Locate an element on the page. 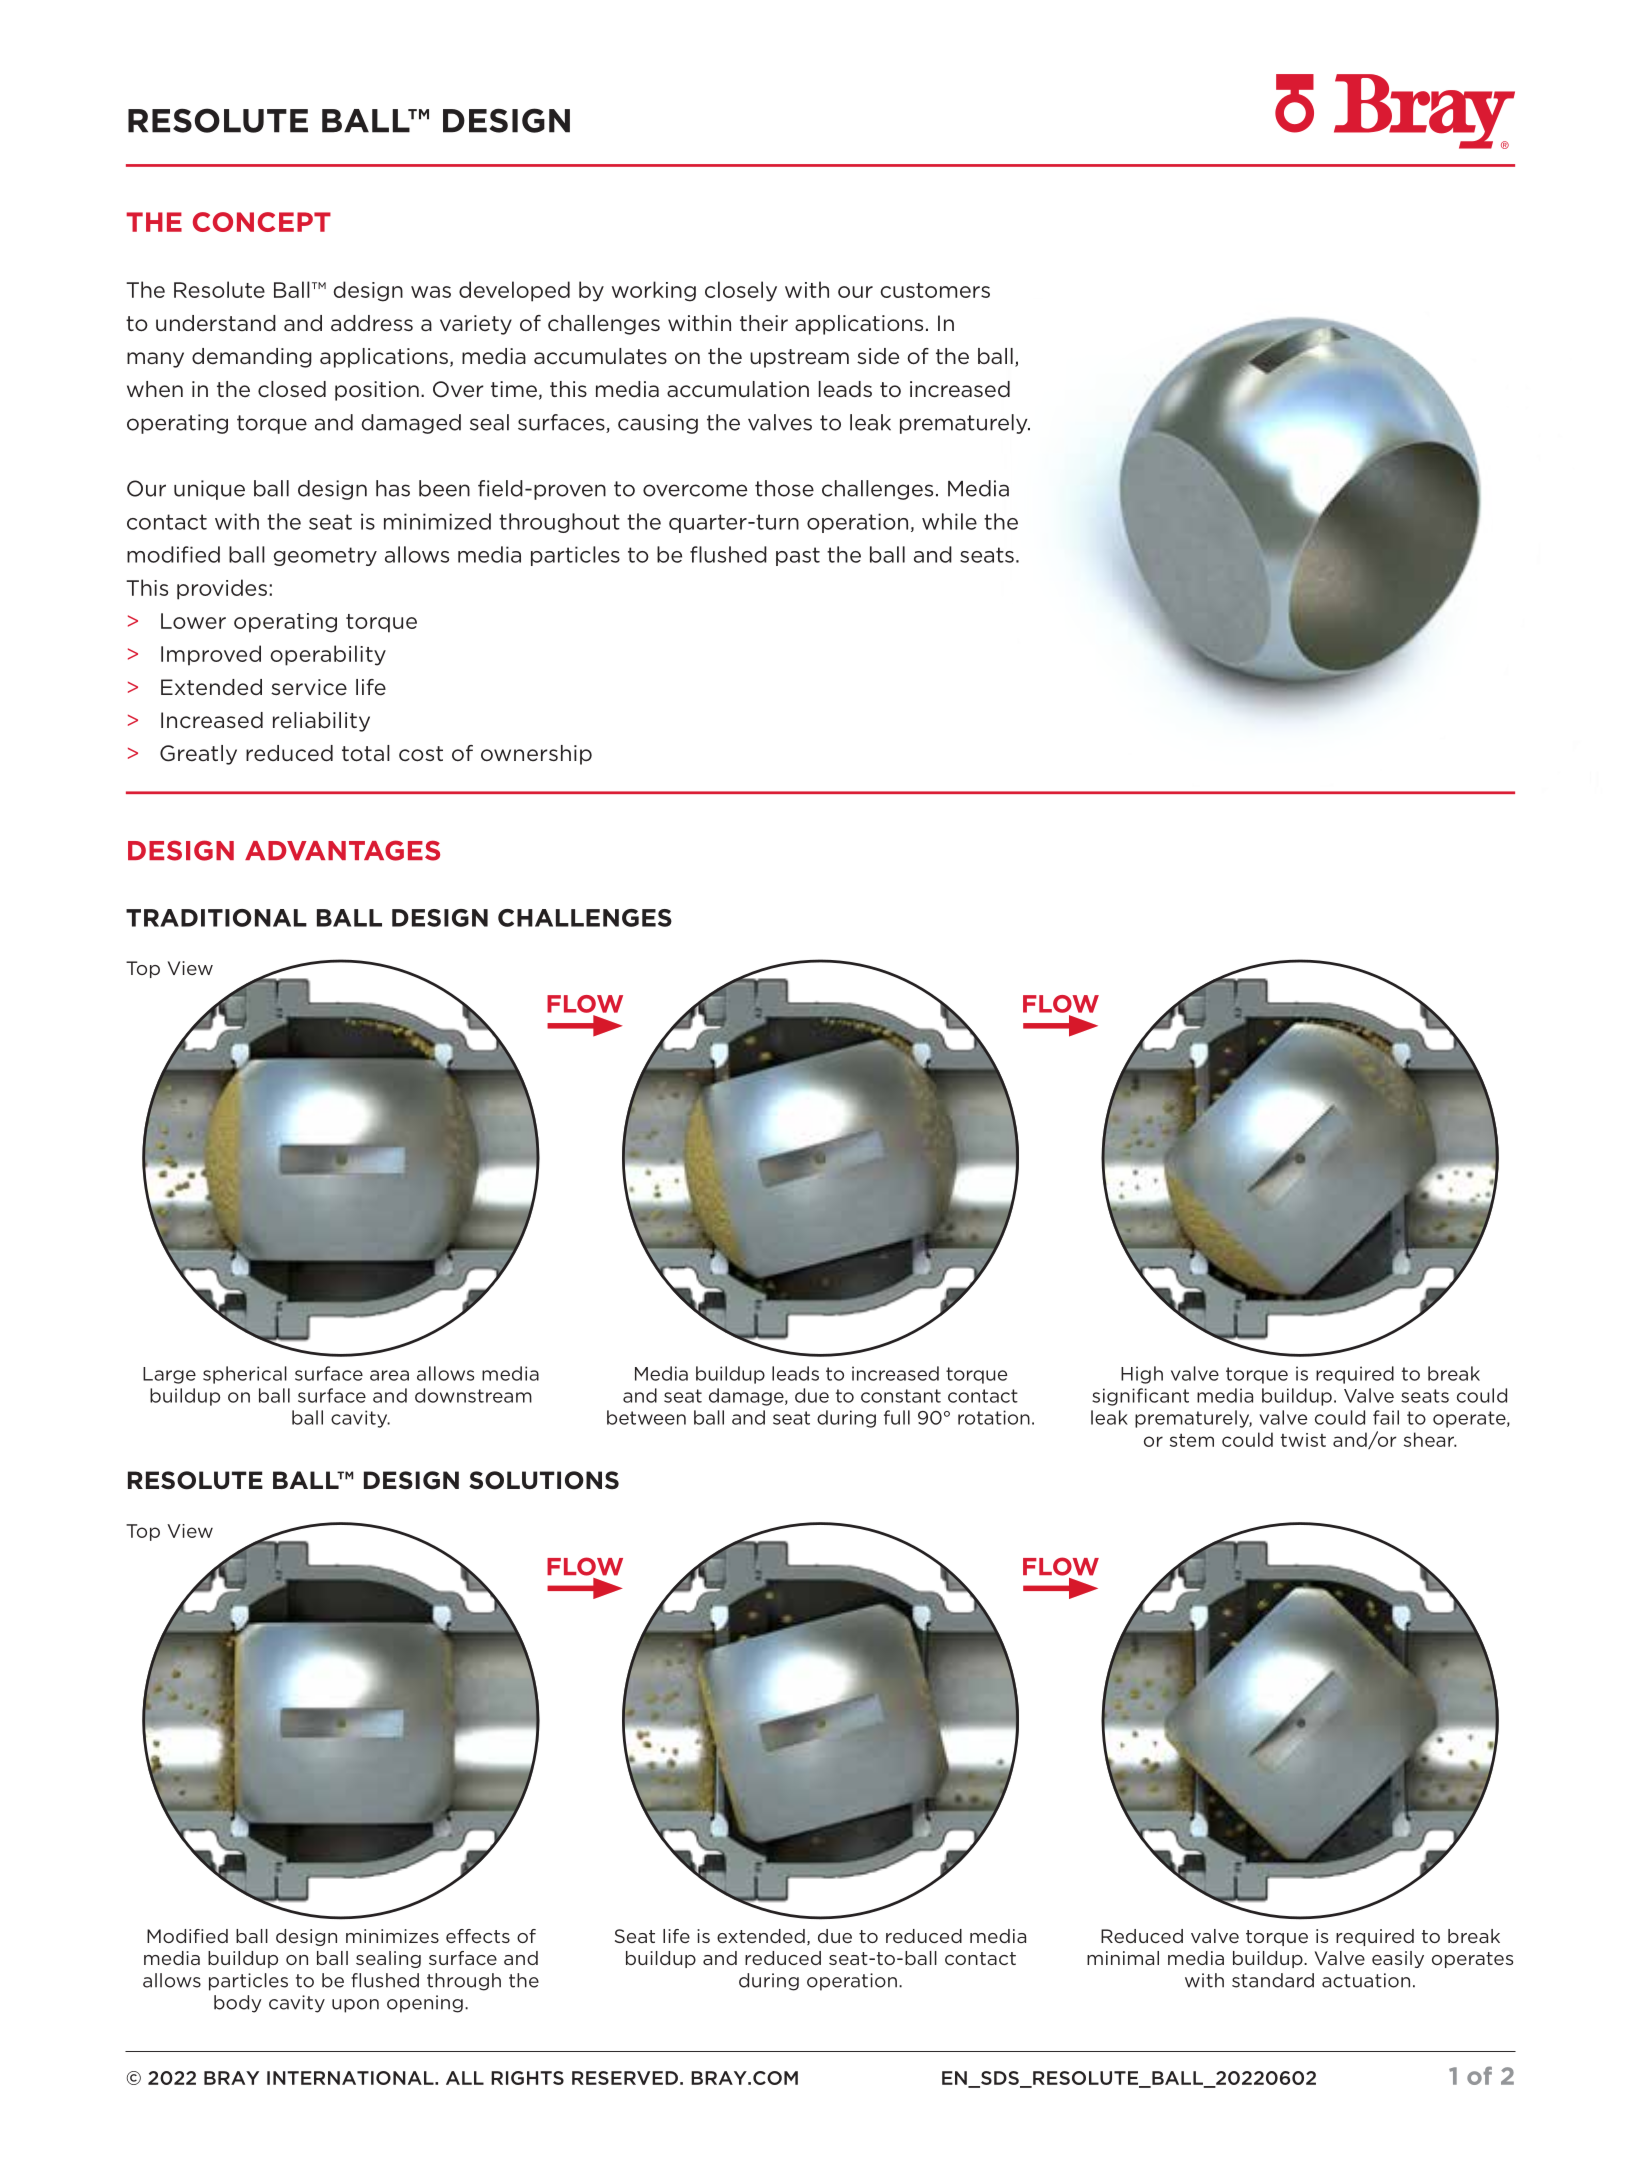  SOLUTIONS is located at coordinates (544, 1480).
